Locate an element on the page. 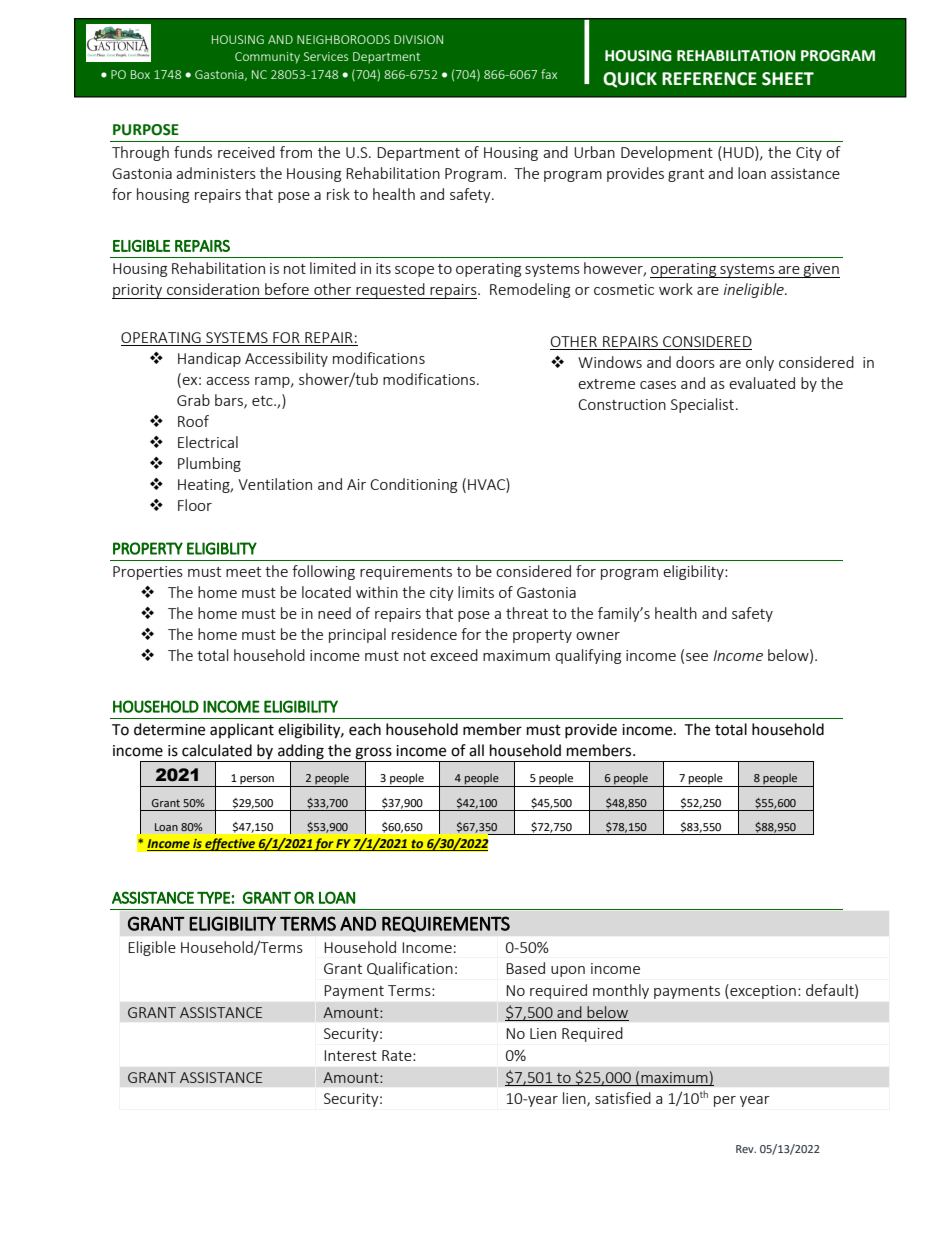 This page has height=1233, width=952. limits is located at coordinates (476, 592).
